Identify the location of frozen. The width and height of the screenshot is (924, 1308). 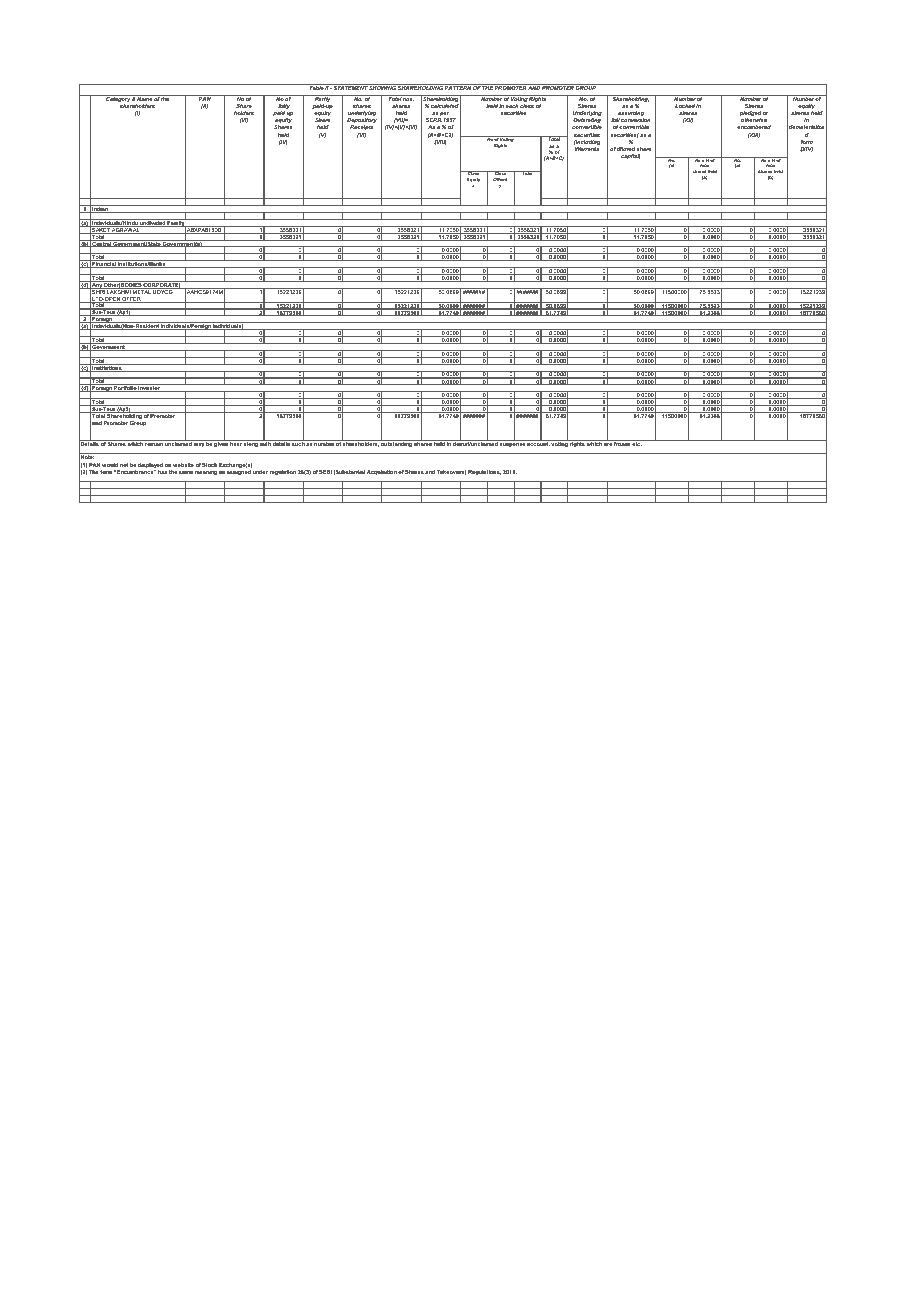
(622, 443).
